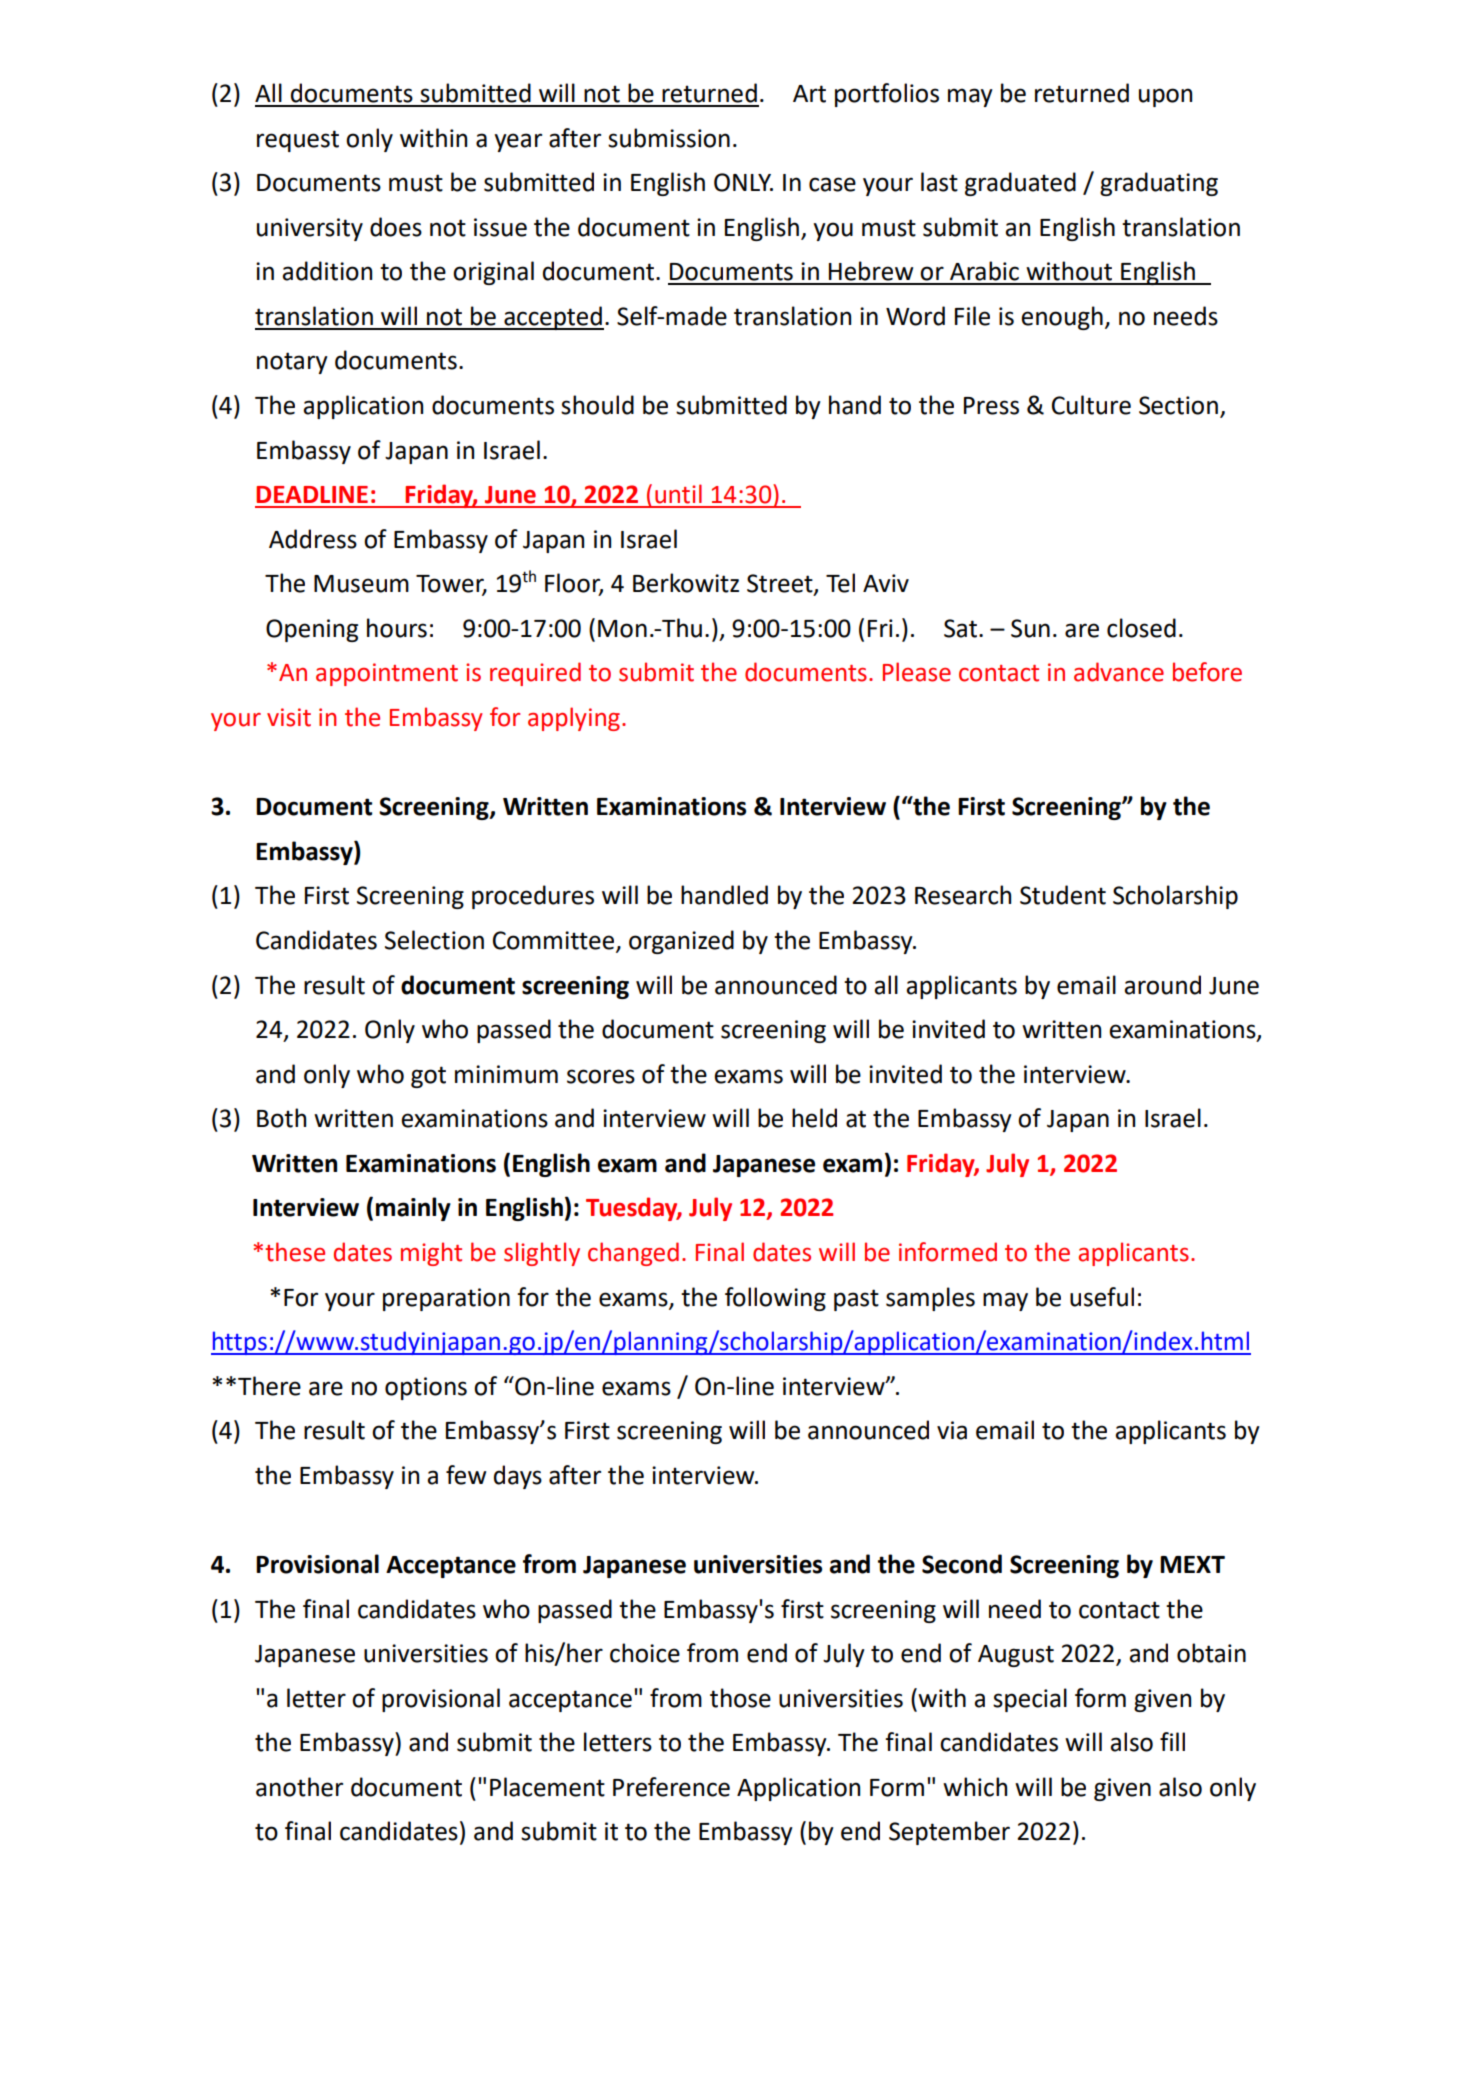 This screenshot has height=2085, width=1474. I want to click on following, so click(775, 1299).
